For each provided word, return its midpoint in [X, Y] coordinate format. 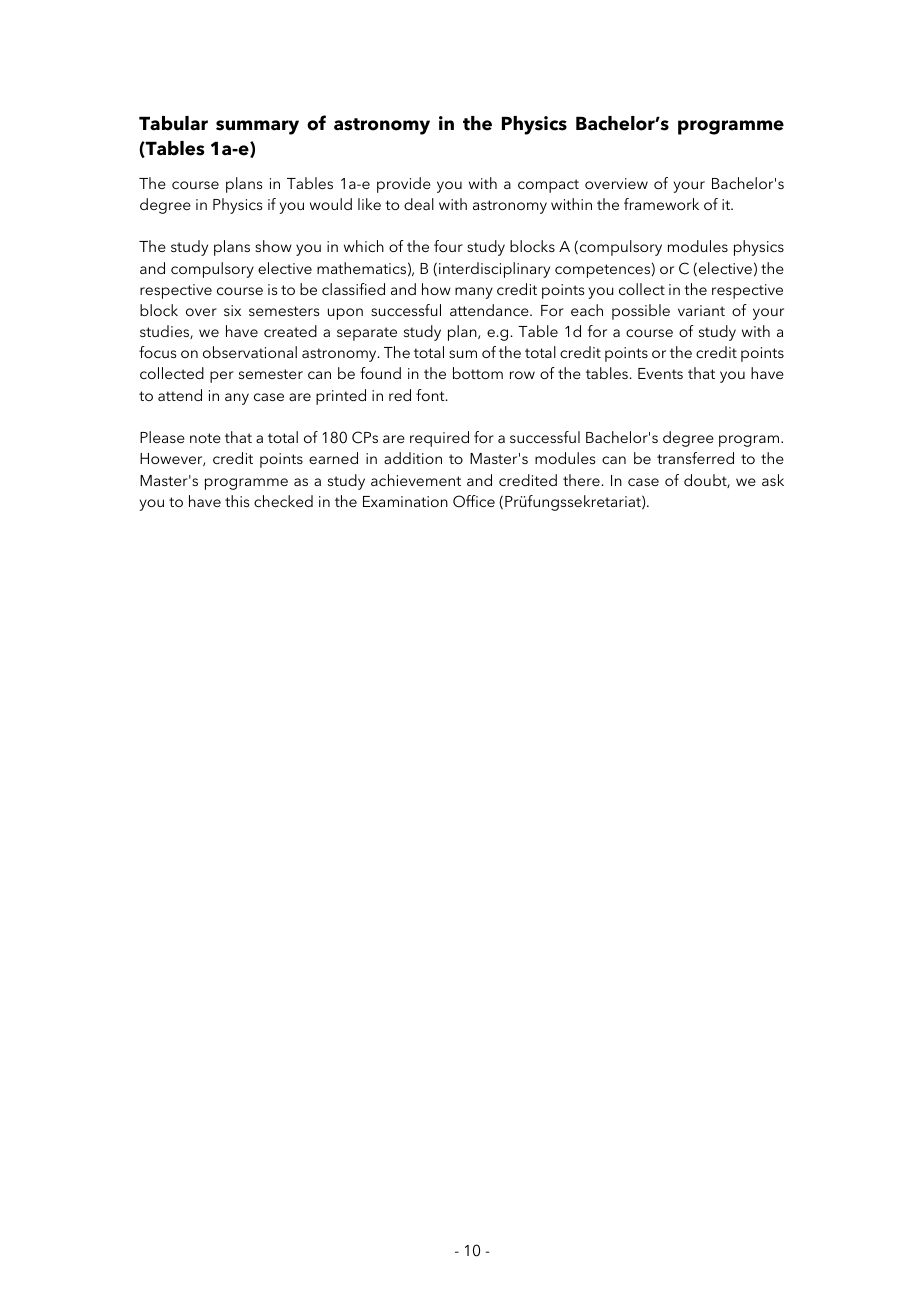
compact [548, 186]
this [237, 501]
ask [773, 480]
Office [474, 501]
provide [404, 185]
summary [257, 127]
